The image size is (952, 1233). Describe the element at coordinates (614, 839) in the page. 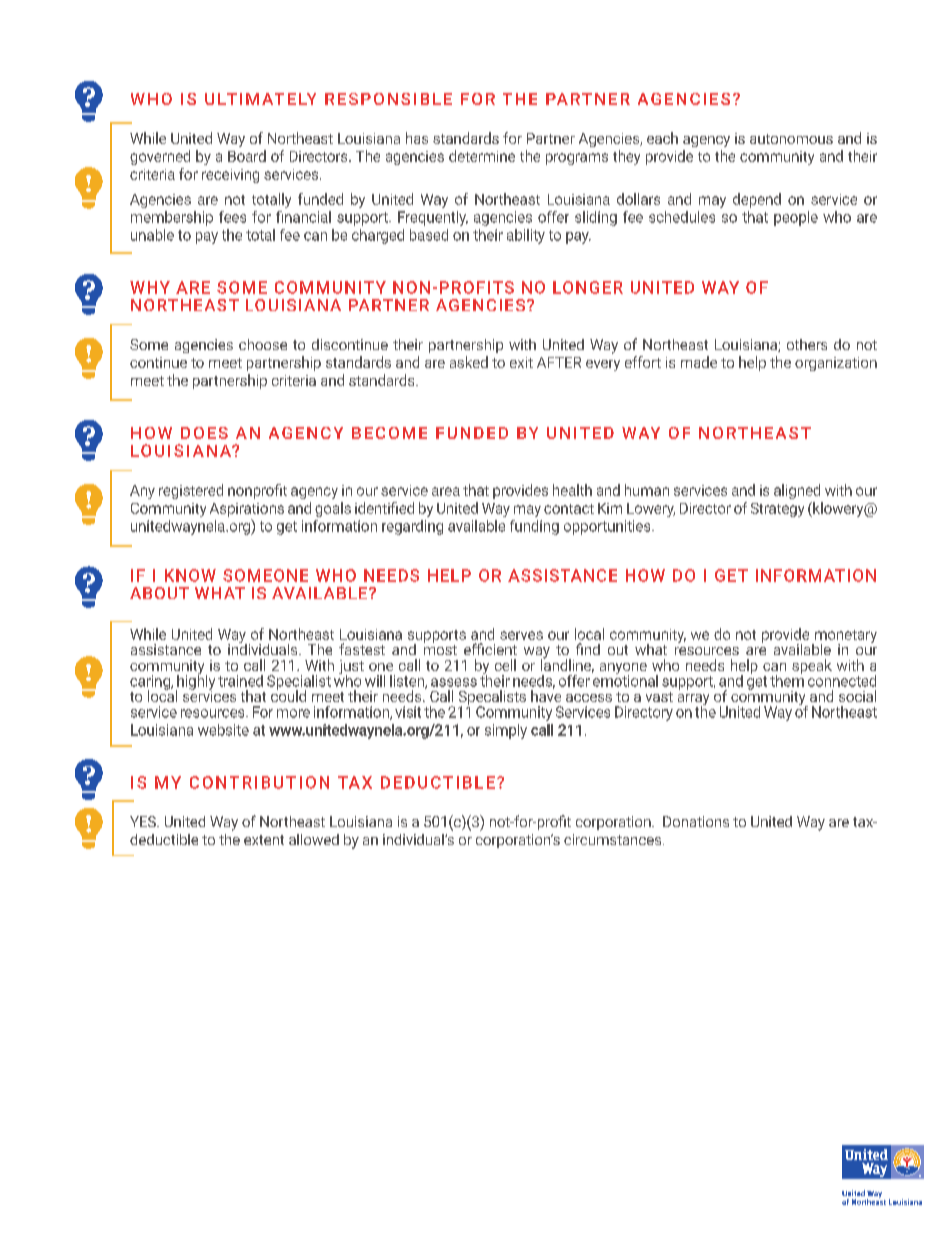

I see `circumstances` at that location.
